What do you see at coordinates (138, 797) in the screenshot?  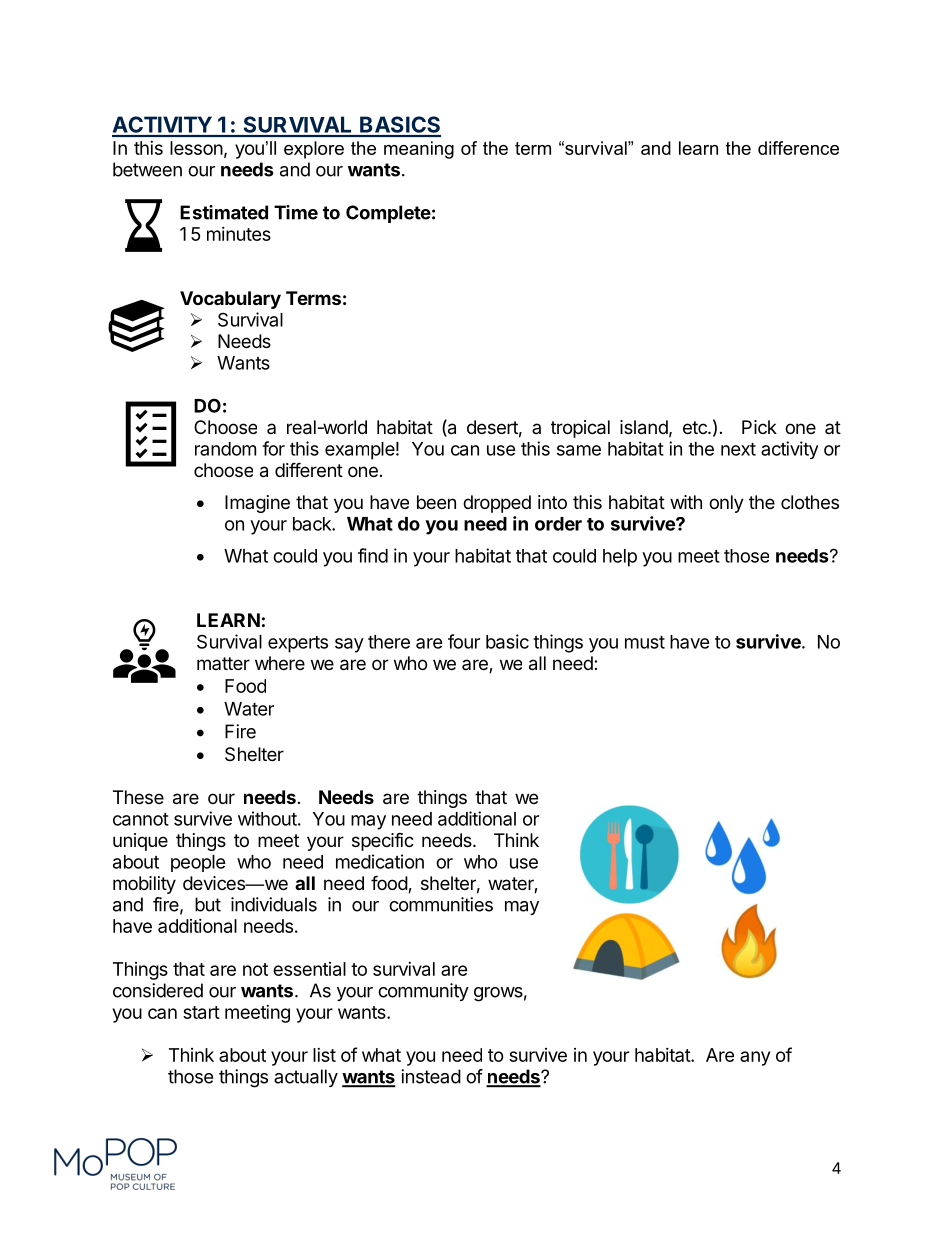 I see `These` at bounding box center [138, 797].
